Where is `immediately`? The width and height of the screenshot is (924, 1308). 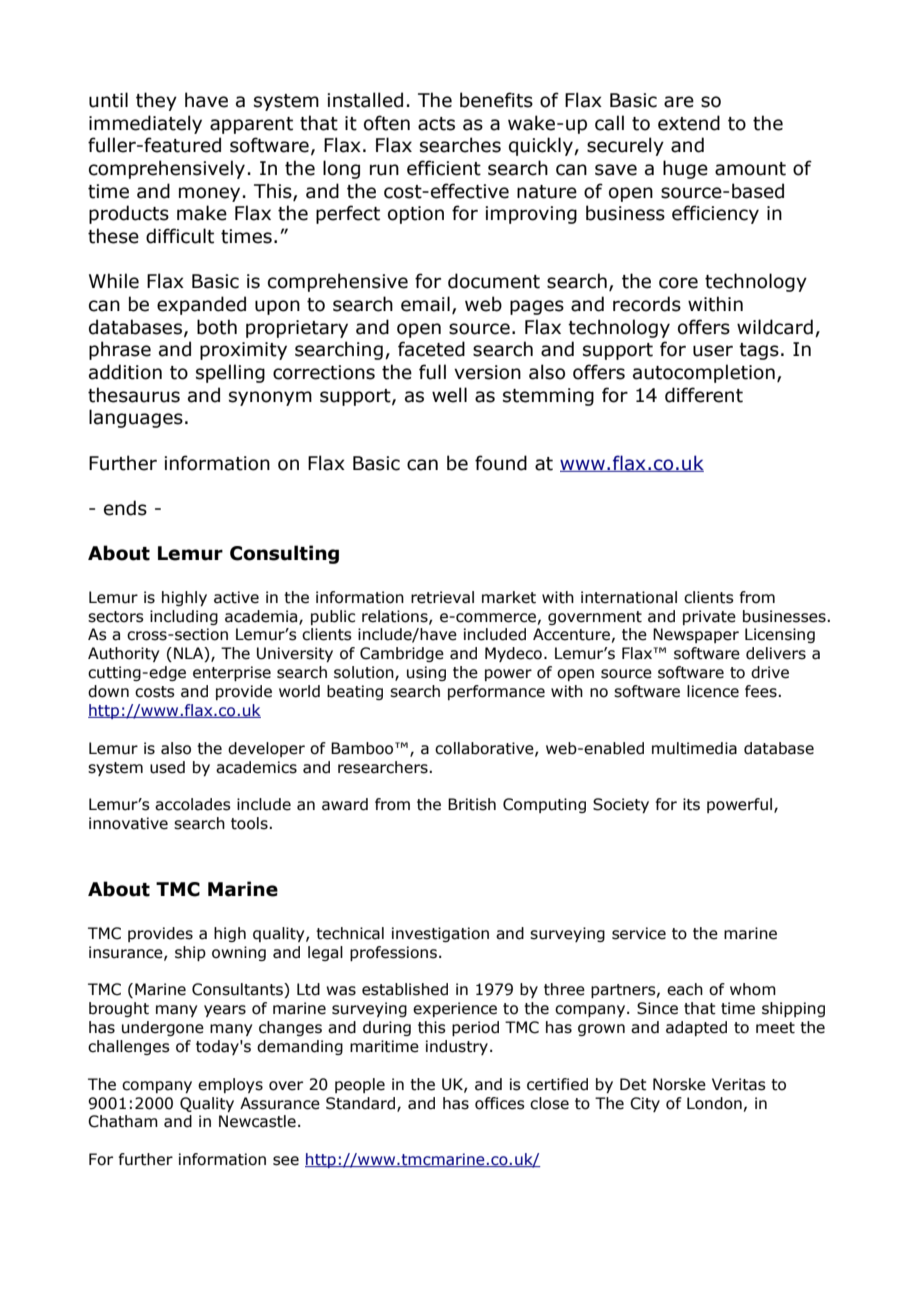
immediately is located at coordinates (145, 124).
